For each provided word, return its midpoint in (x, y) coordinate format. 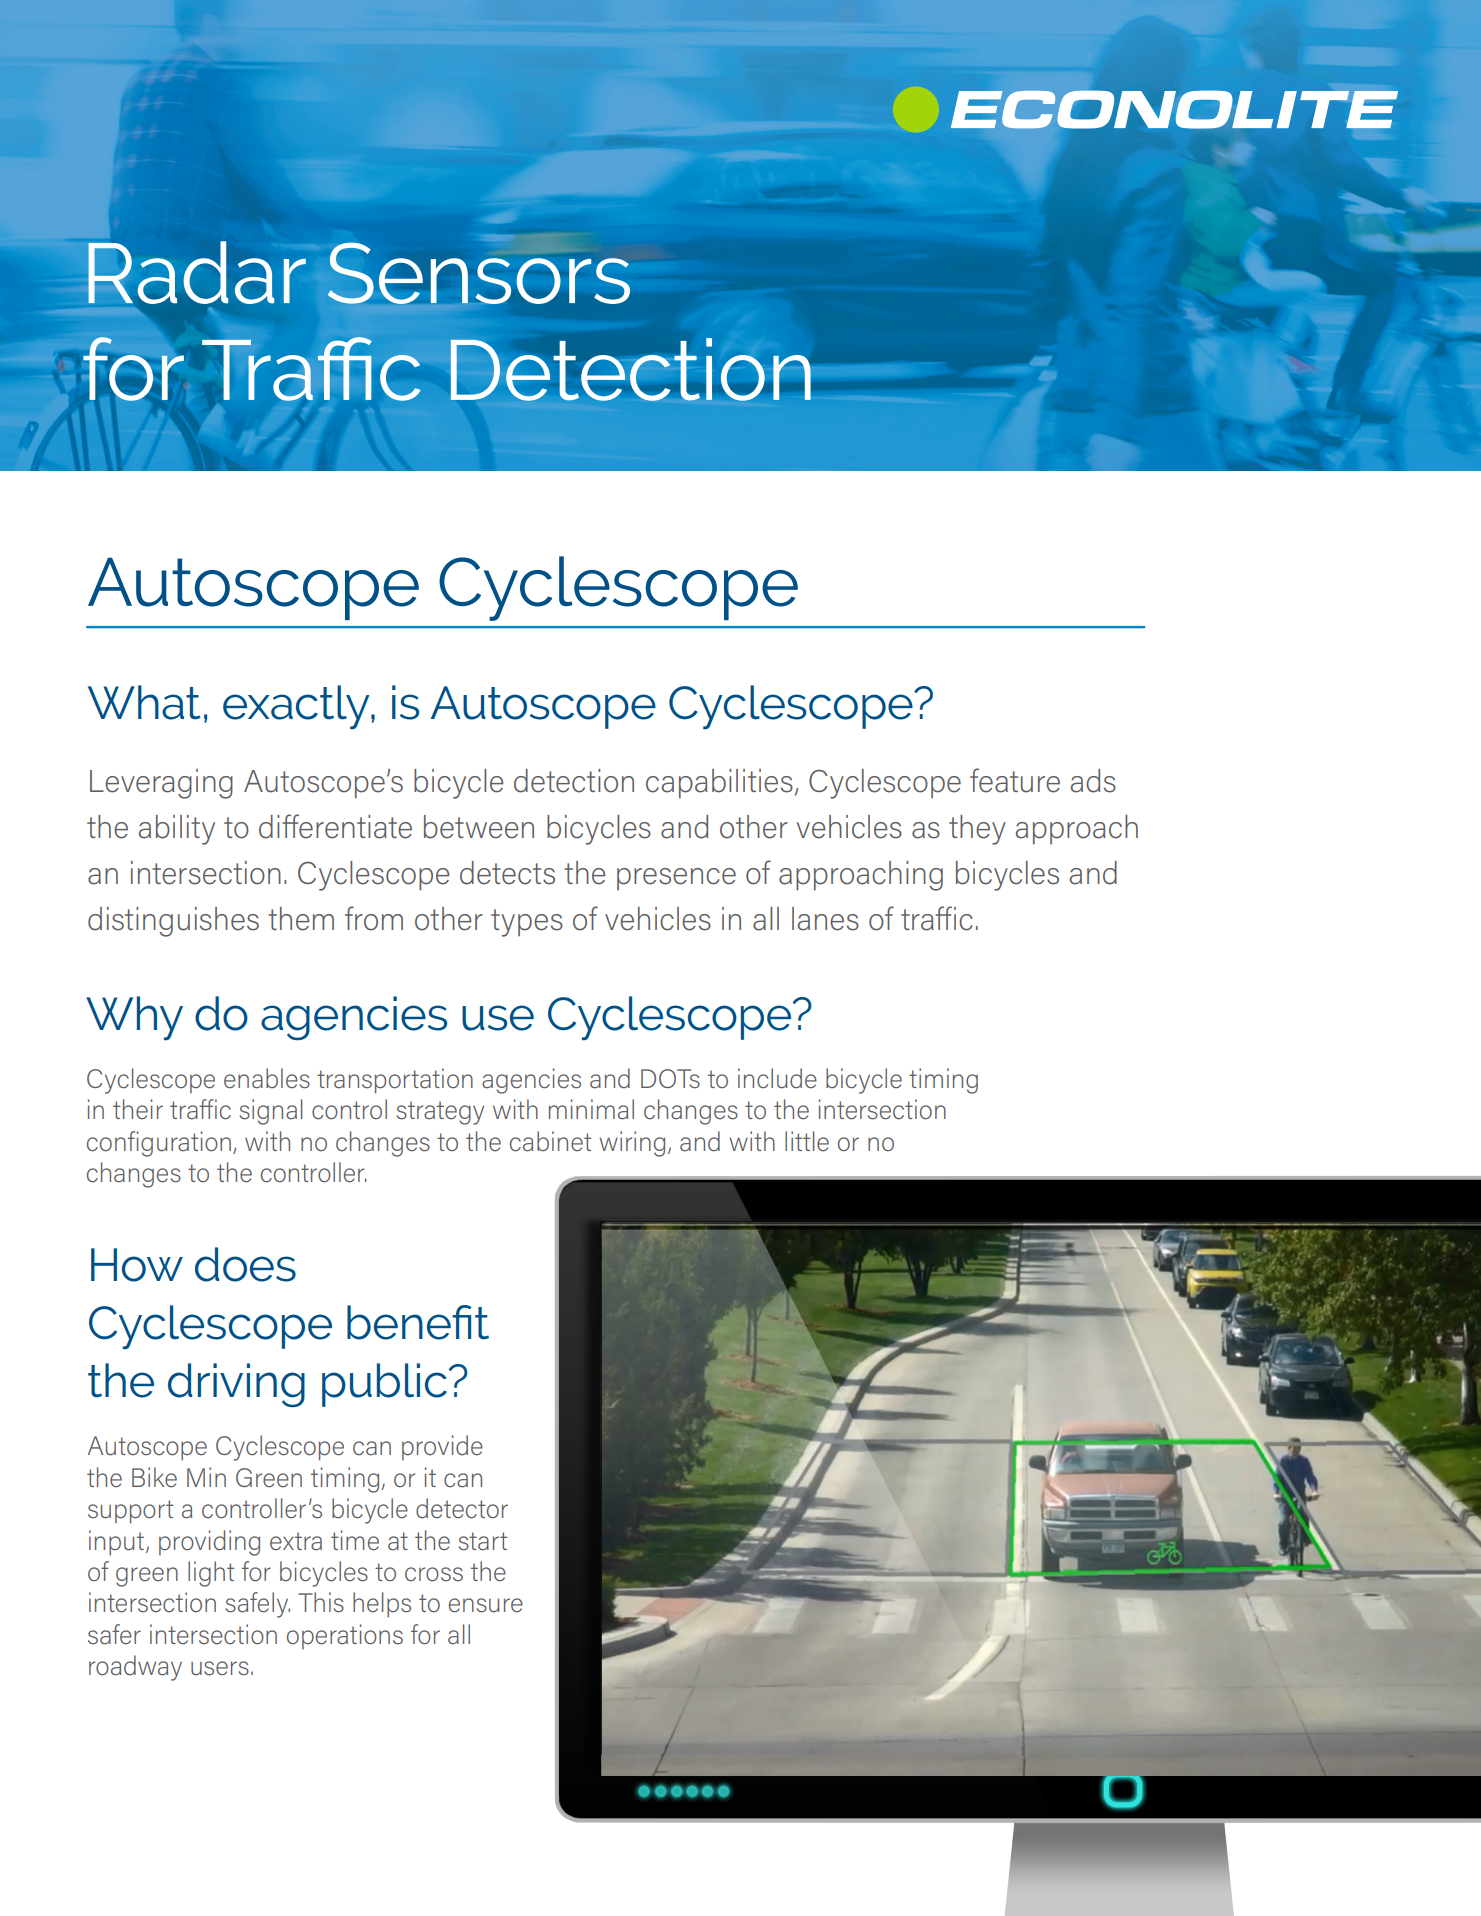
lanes (825, 919)
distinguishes (173, 922)
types (527, 923)
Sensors (479, 273)
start (482, 1541)
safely (257, 1605)
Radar (197, 272)
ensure (486, 1605)
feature (1015, 780)
